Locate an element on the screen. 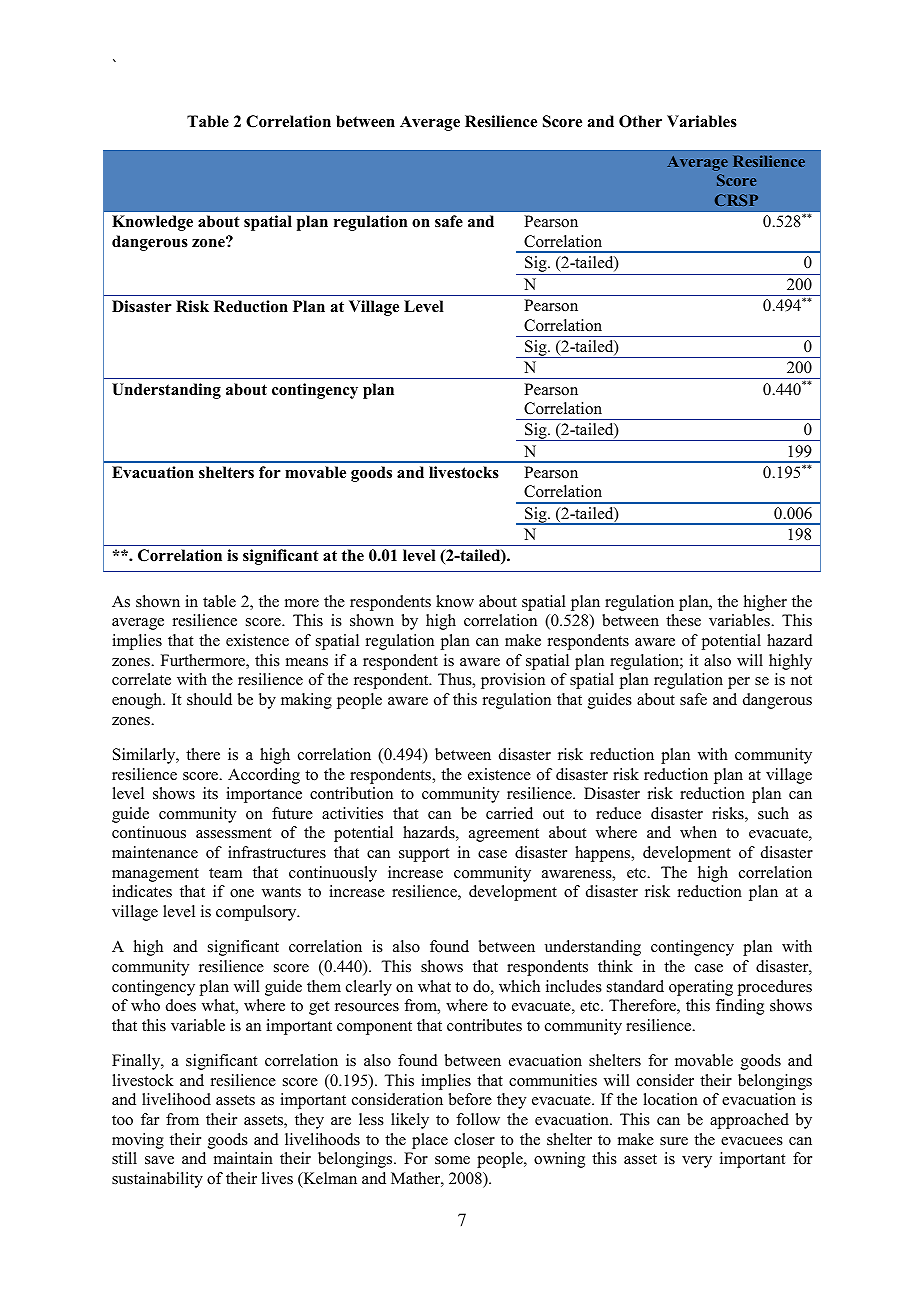  these is located at coordinates (683, 620).
